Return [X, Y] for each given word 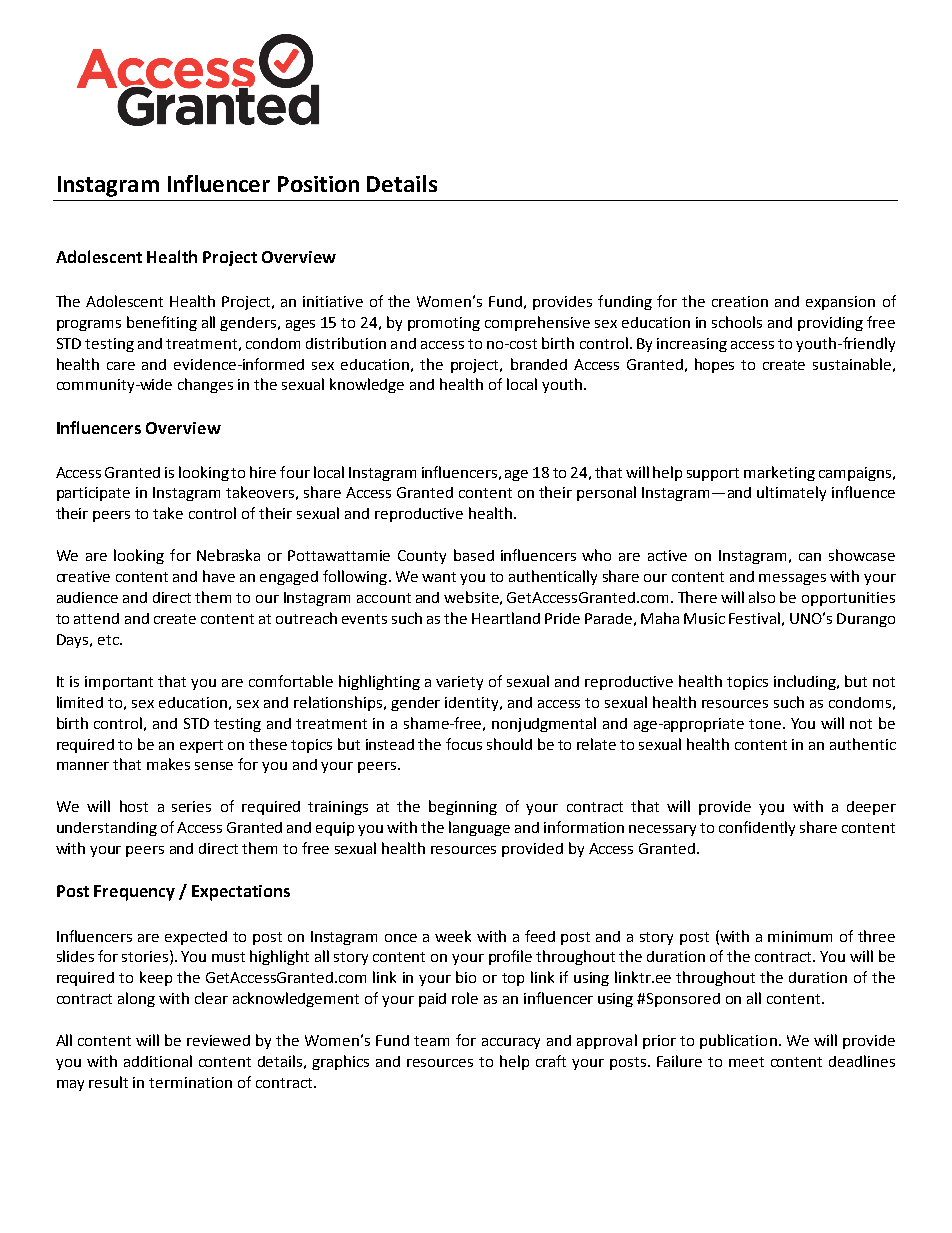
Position [318, 184]
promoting [444, 324]
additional [158, 1061]
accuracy [511, 1043]
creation [740, 301]
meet [746, 1062]
